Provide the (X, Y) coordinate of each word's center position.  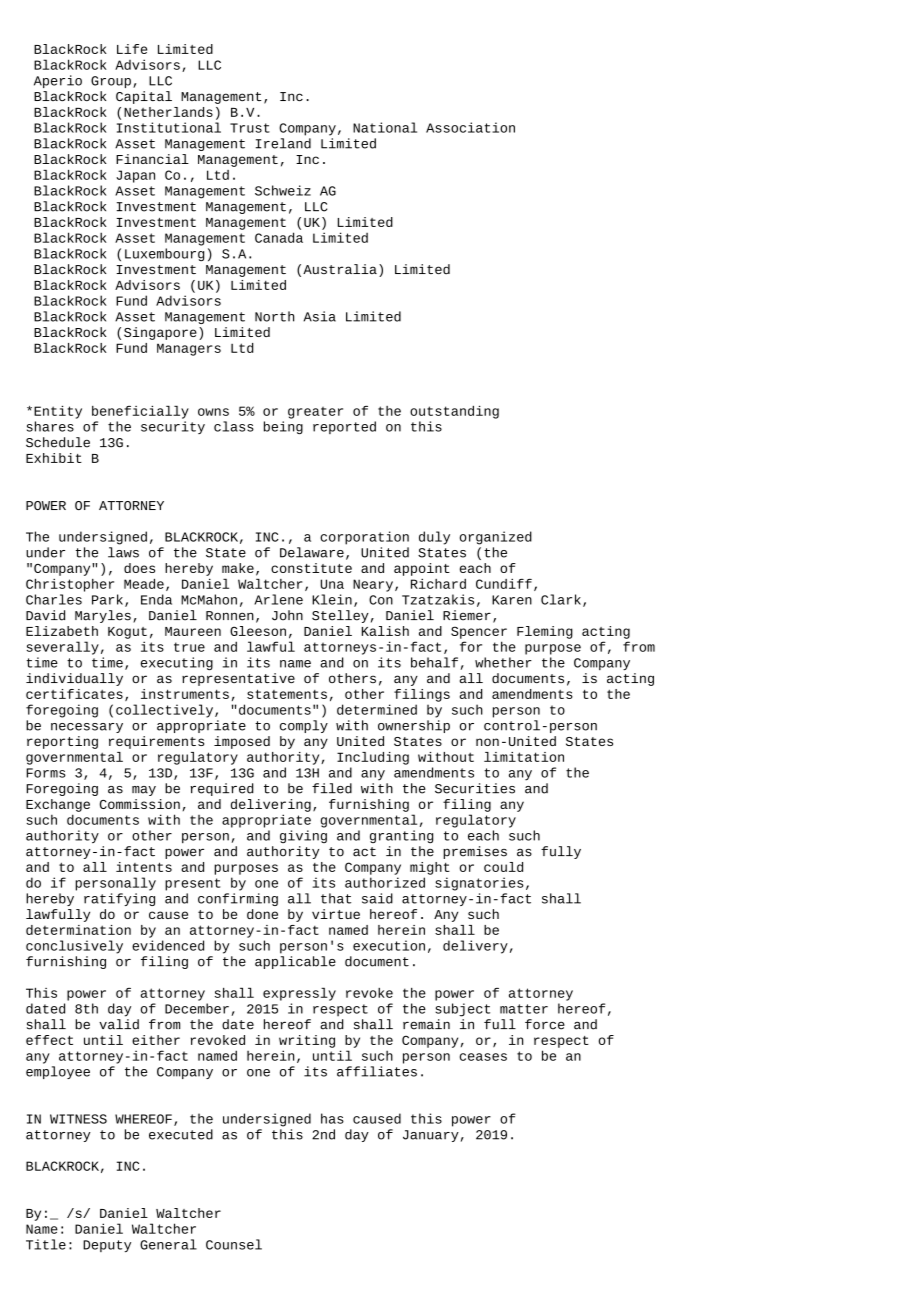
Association (470, 127)
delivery (475, 947)
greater (315, 413)
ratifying (119, 899)
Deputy (107, 1246)
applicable (295, 962)
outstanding (454, 412)
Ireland (283, 143)
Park (107, 599)
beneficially (140, 412)
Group (111, 82)
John (287, 615)
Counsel (234, 1244)
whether (503, 662)
